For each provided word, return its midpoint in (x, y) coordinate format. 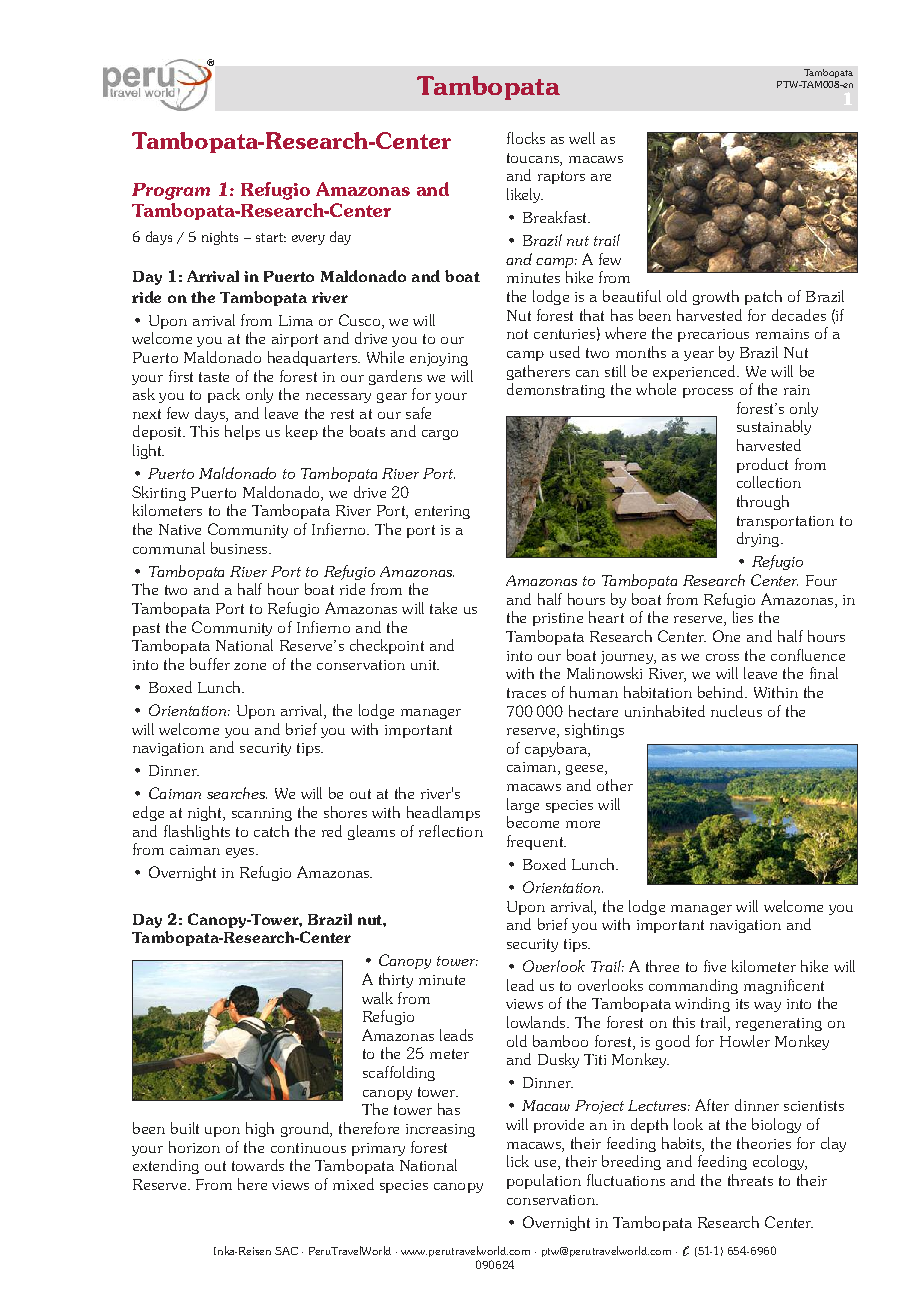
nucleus (736, 711)
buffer (210, 664)
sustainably (774, 427)
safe (418, 413)
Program (171, 191)
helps (242, 432)
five (715, 966)
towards (258, 1165)
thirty (396, 980)
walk (377, 998)
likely (525, 195)
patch (763, 297)
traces (526, 693)
